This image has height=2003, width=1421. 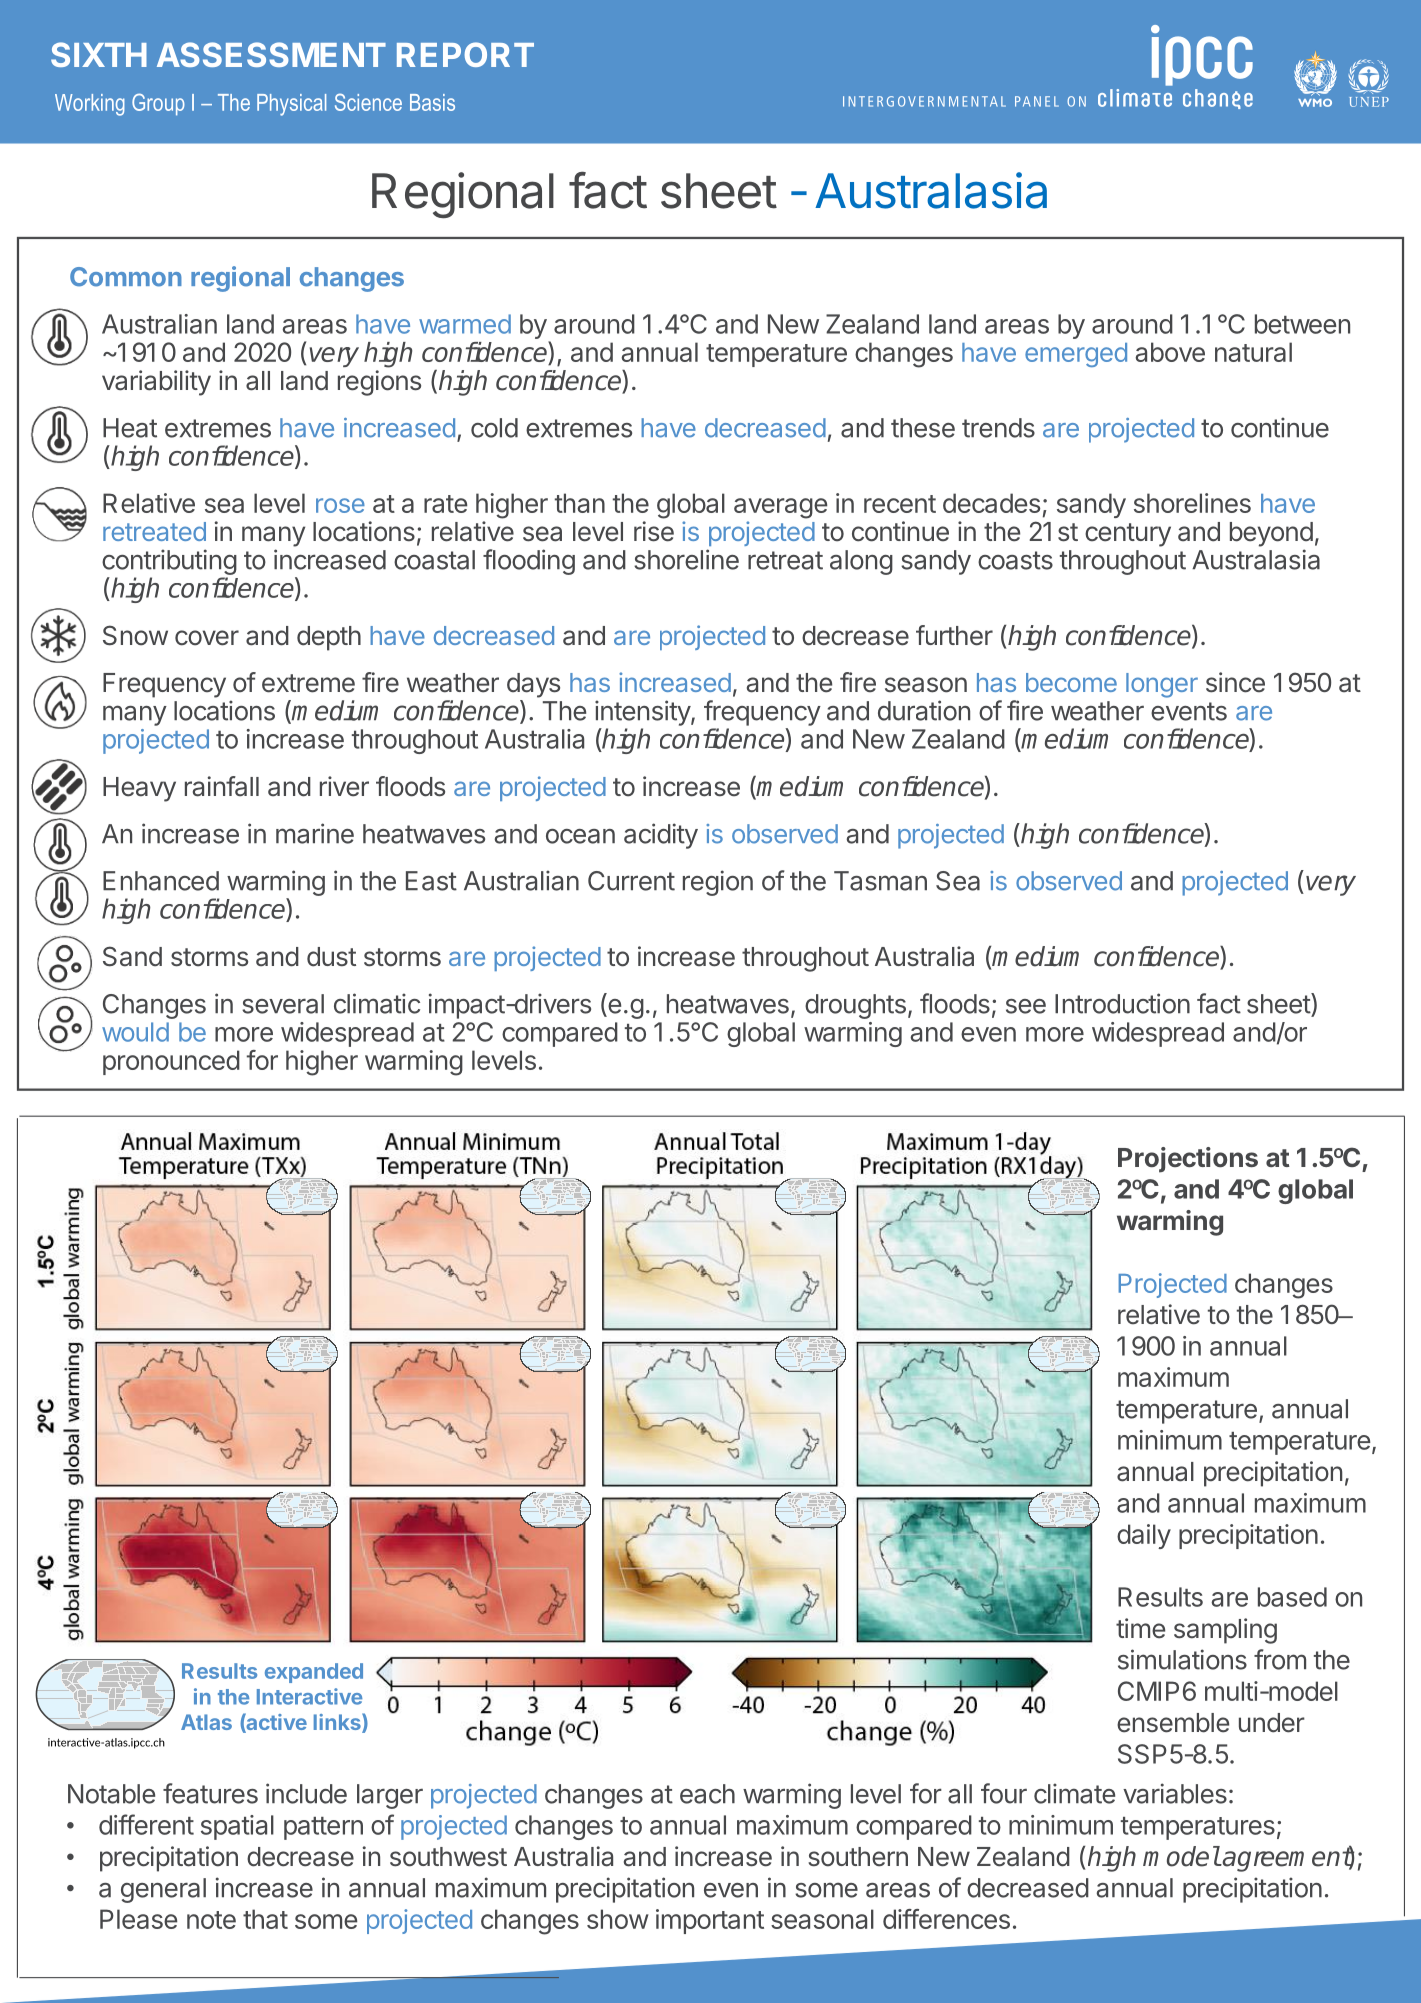 I want to click on important, so click(x=710, y=1921).
